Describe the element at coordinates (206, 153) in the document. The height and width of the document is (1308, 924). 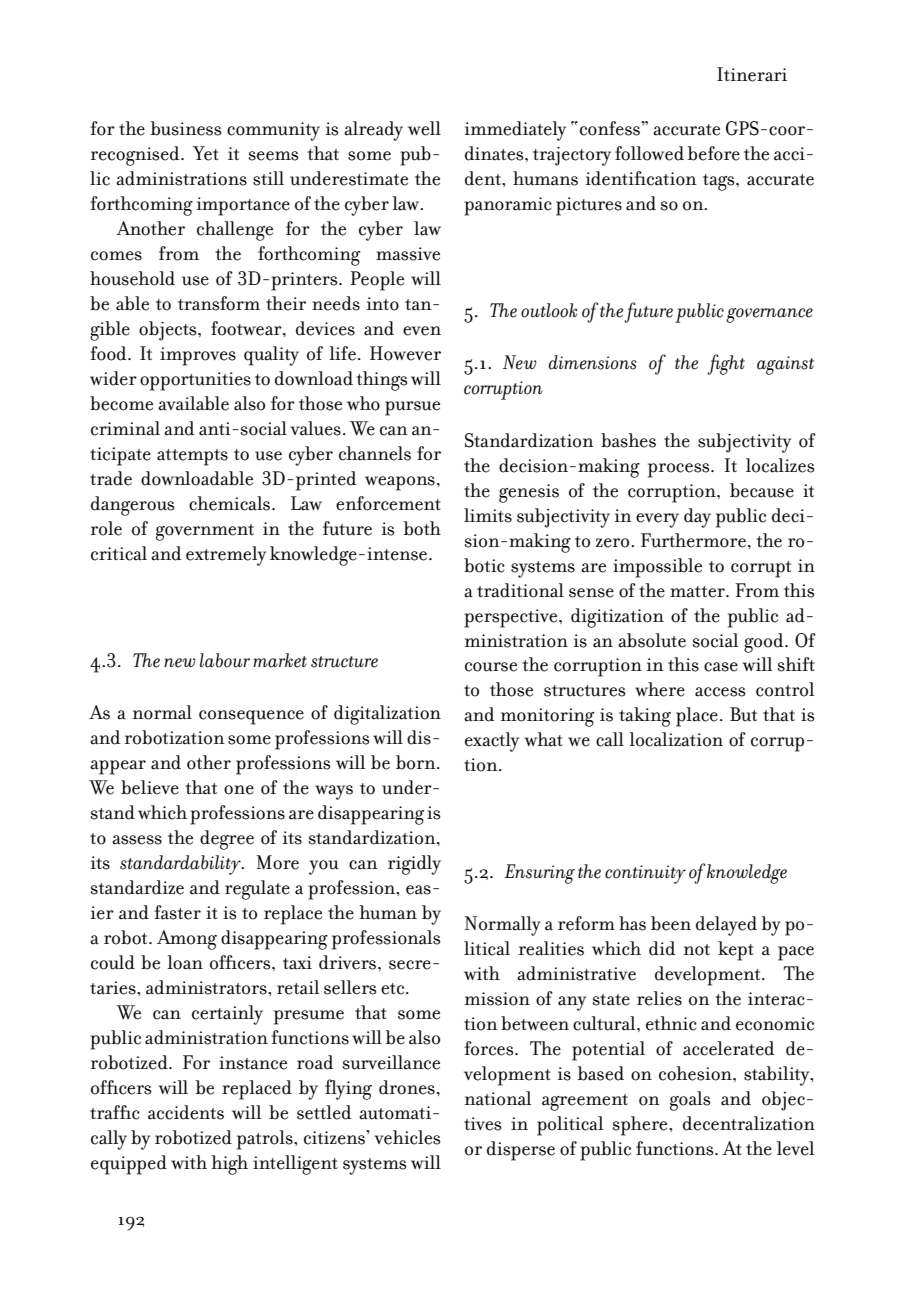
I see `Yet` at that location.
